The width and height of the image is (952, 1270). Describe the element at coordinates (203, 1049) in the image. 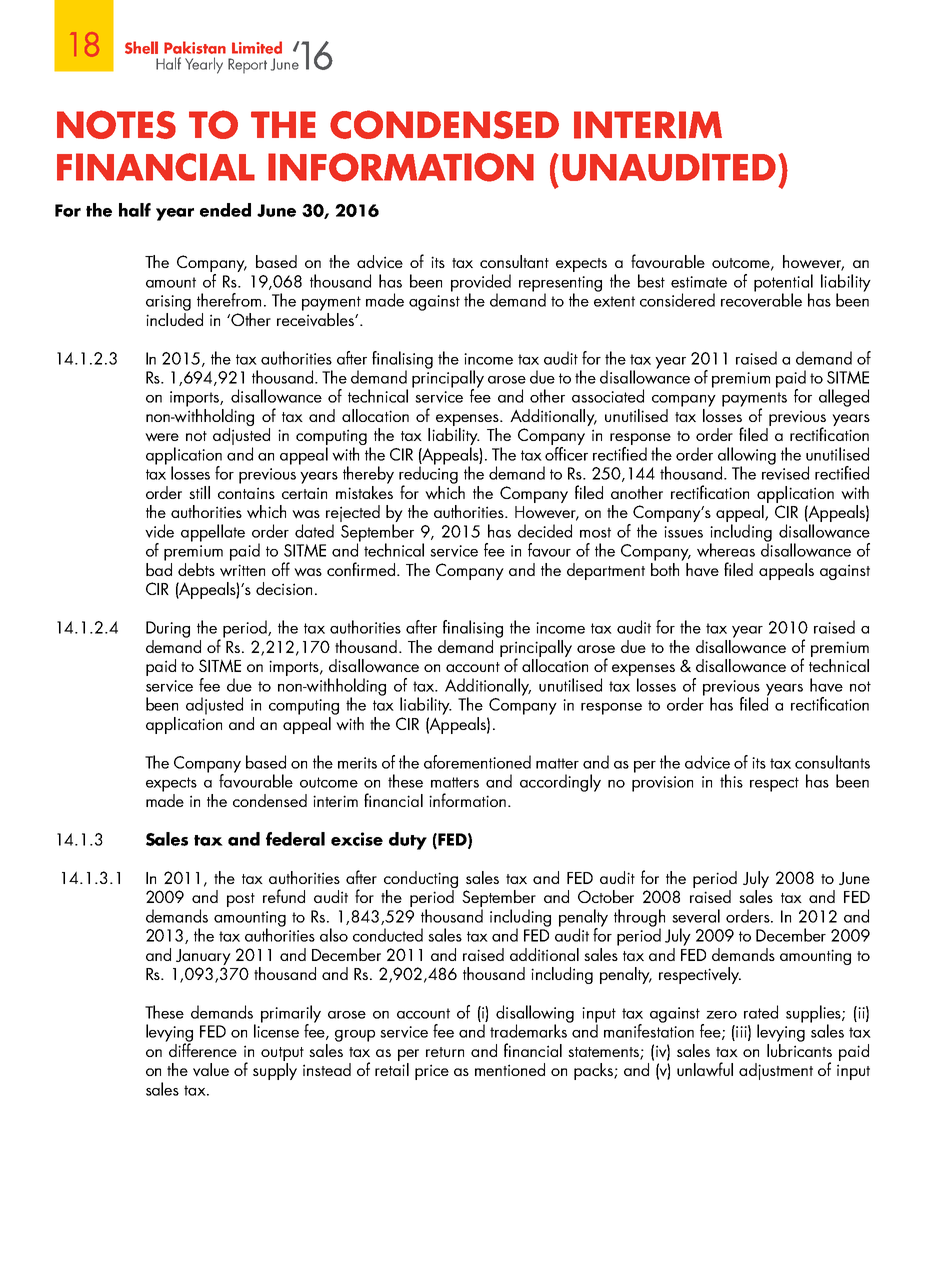

I see `difference` at that location.
